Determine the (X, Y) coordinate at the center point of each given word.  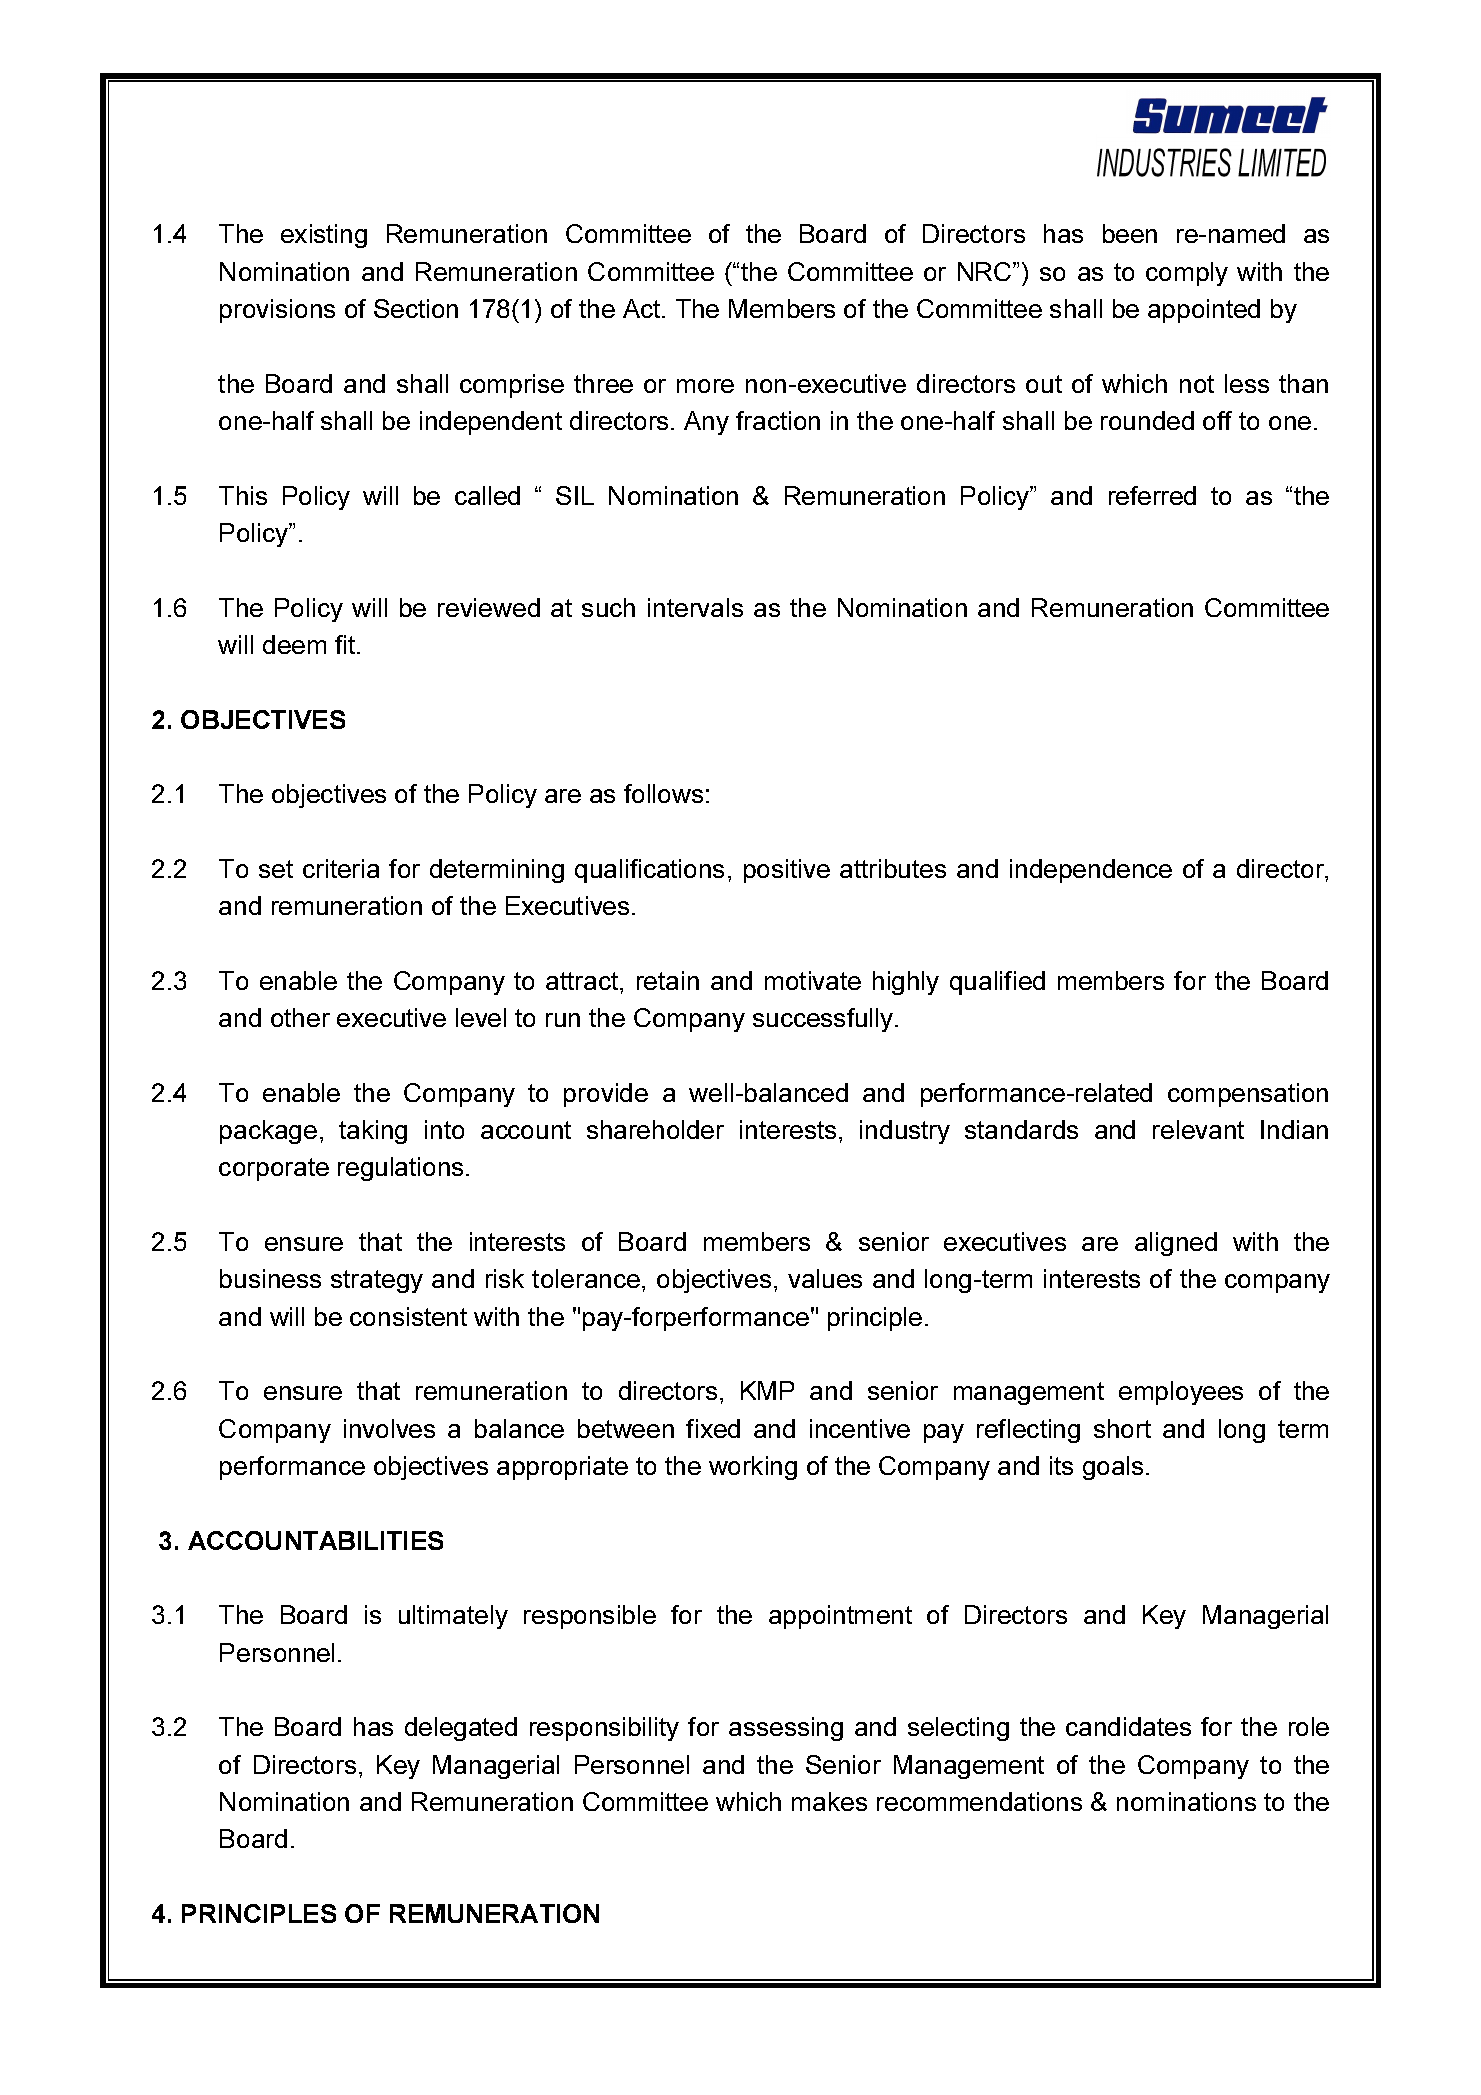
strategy (377, 1281)
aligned (1176, 1244)
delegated (461, 1729)
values (825, 1278)
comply (1187, 274)
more (705, 386)
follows (663, 793)
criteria (341, 868)
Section (416, 308)
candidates (1128, 1726)
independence (1091, 871)
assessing (786, 1729)
